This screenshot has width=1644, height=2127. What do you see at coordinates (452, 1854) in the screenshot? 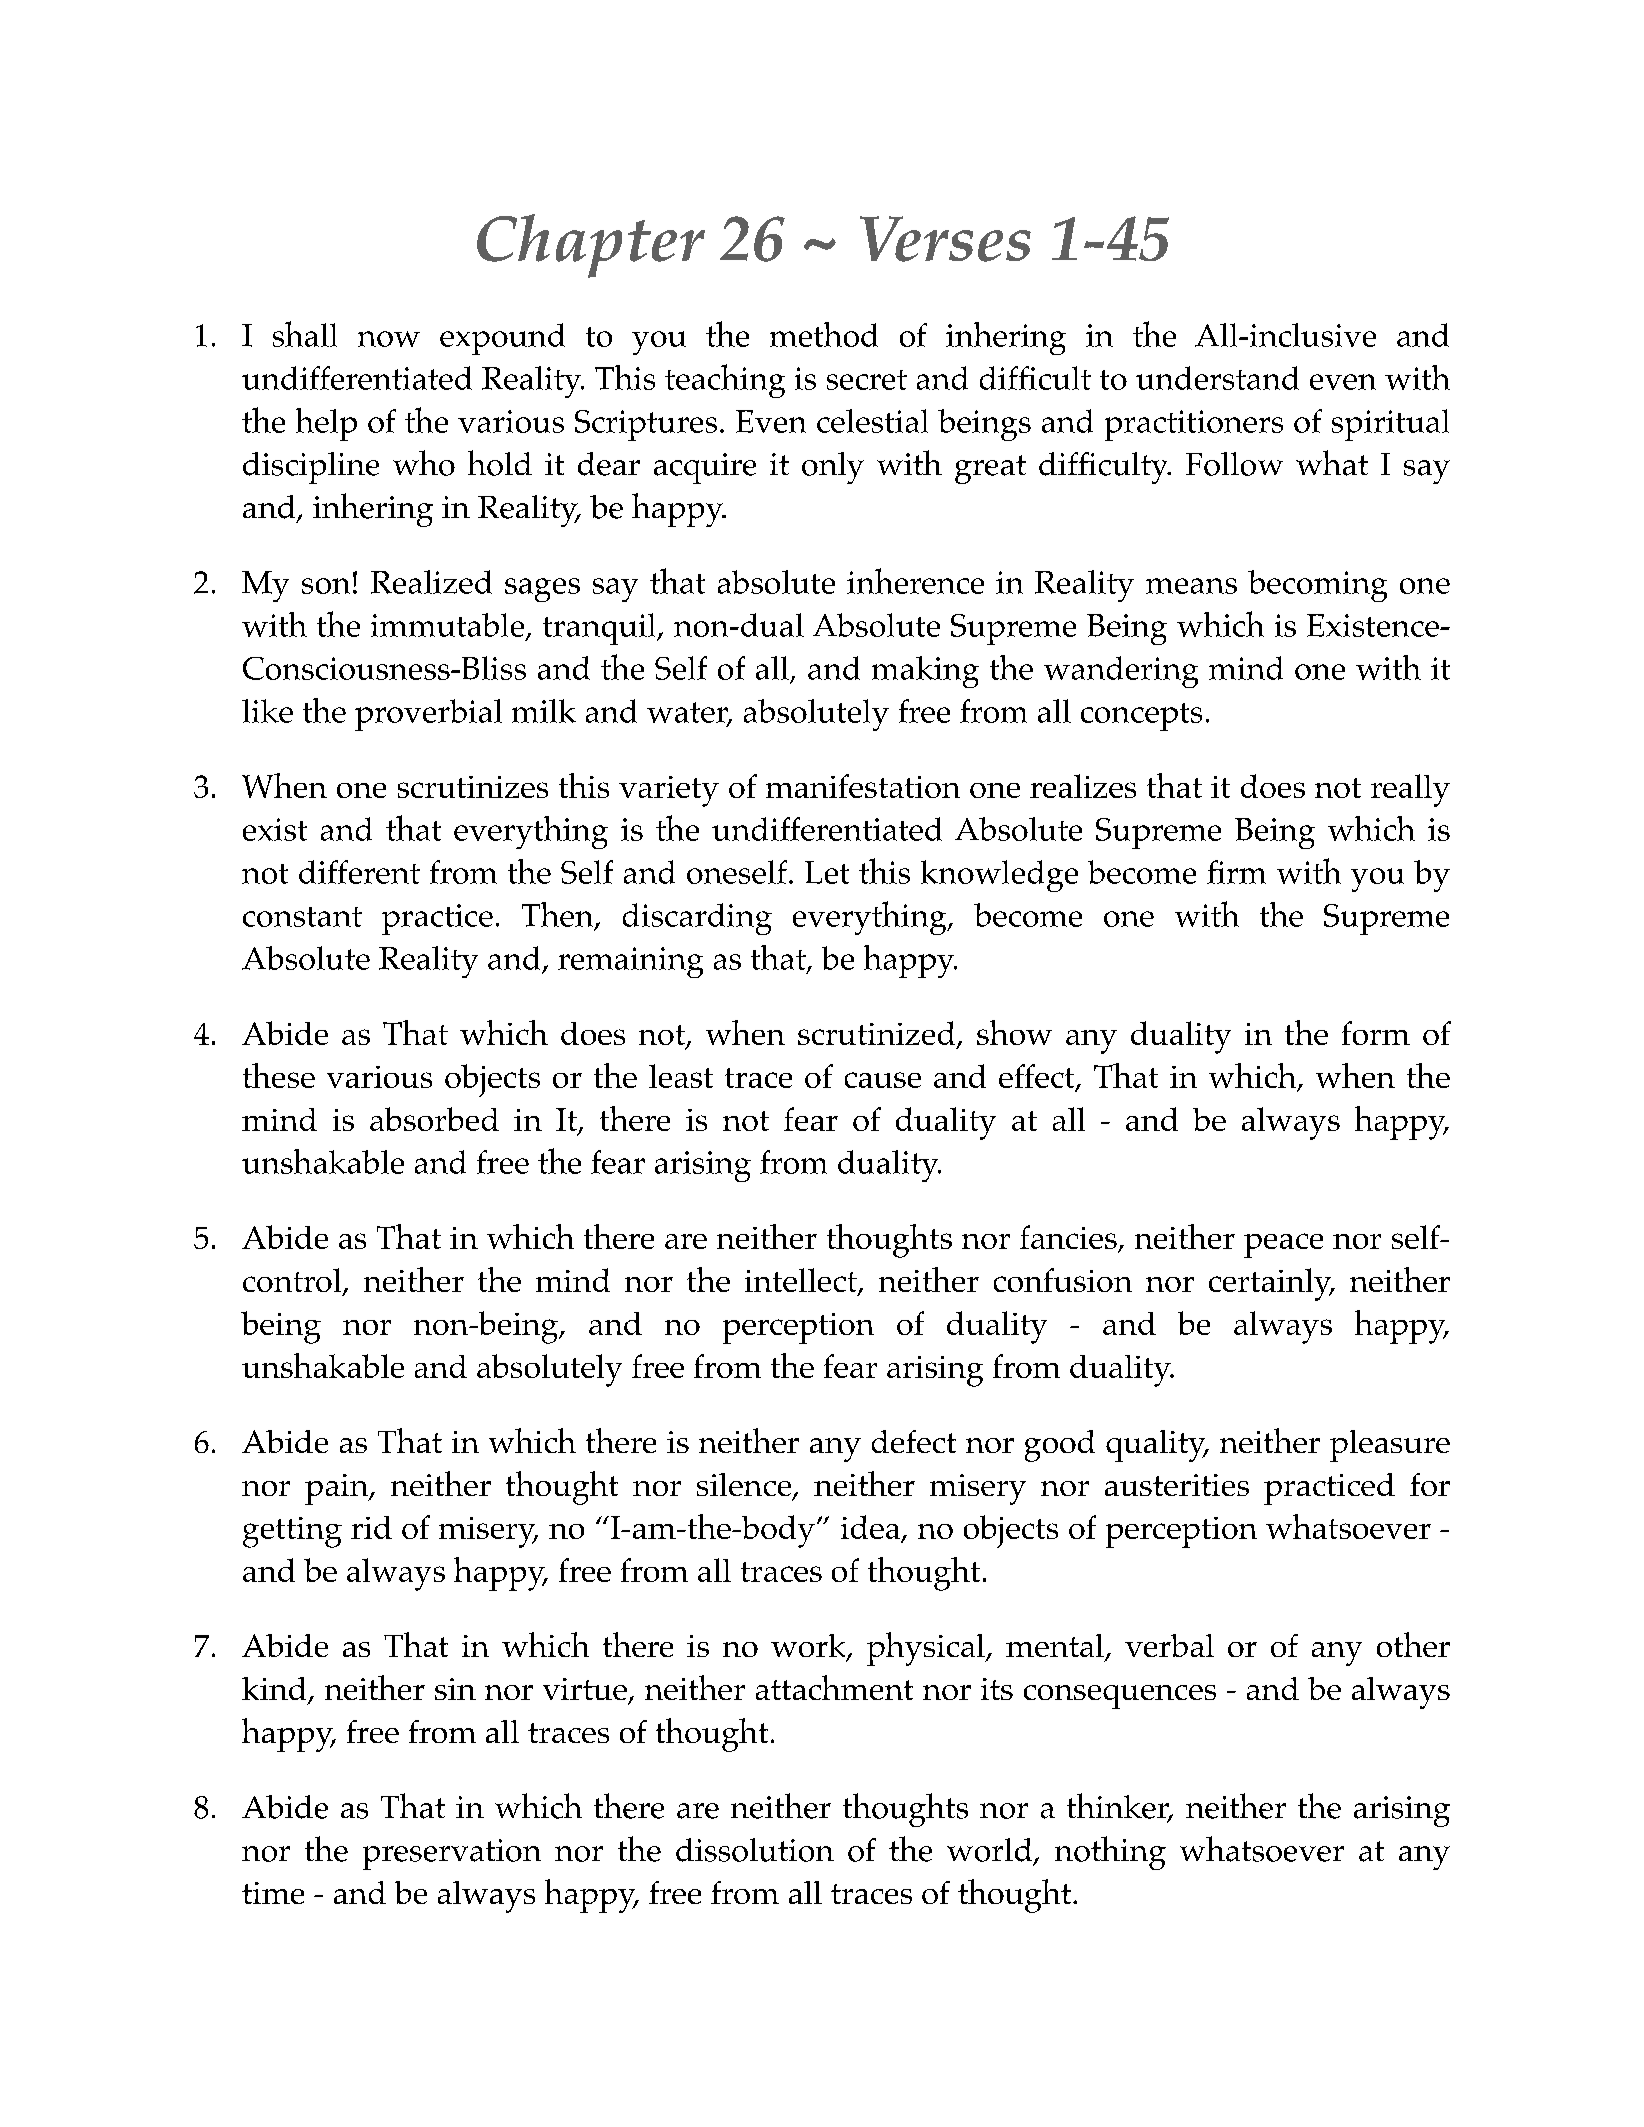
I see `preservation` at bounding box center [452, 1854].
